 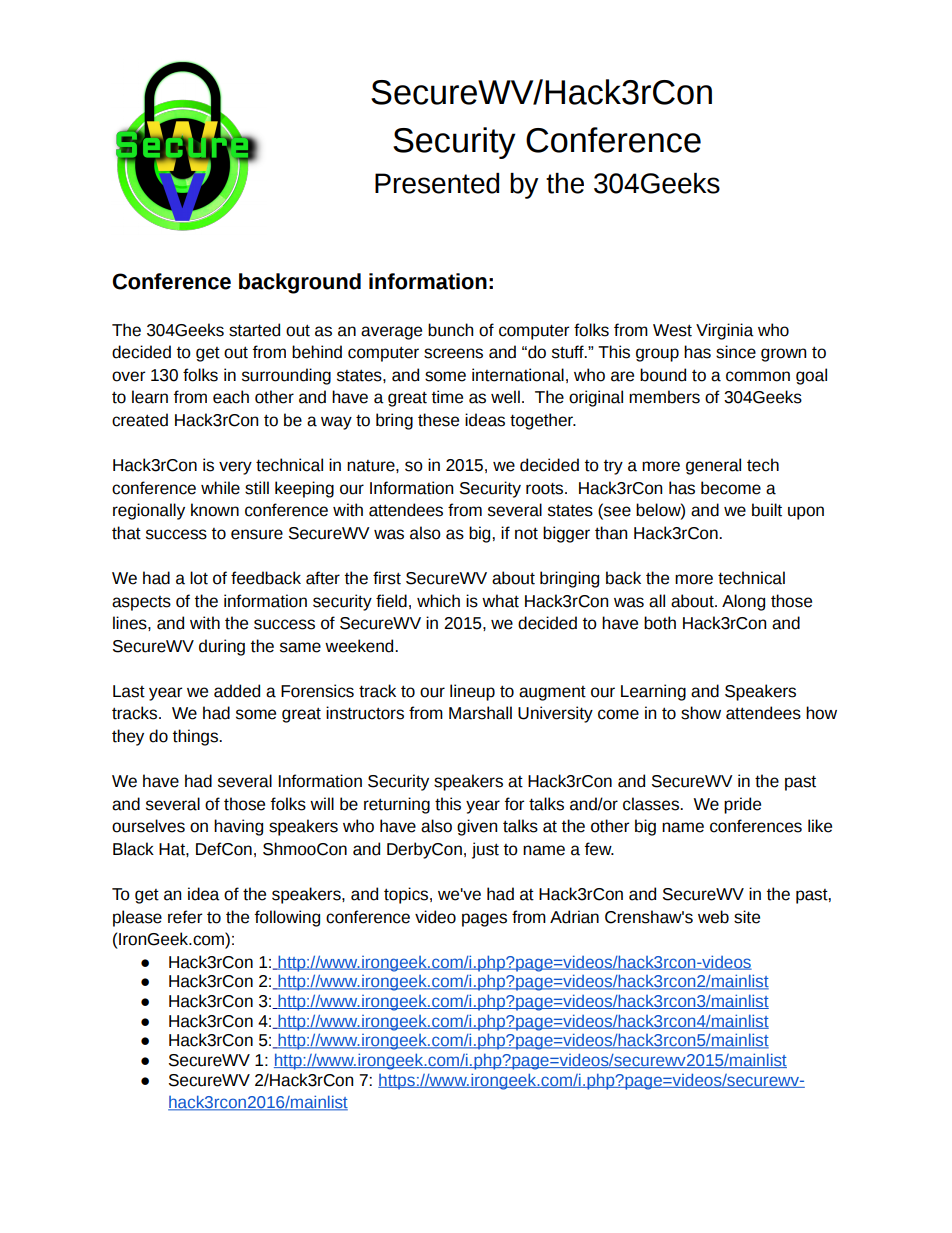 What do you see at coordinates (447, 397) in the screenshot?
I see `time` at bounding box center [447, 397].
